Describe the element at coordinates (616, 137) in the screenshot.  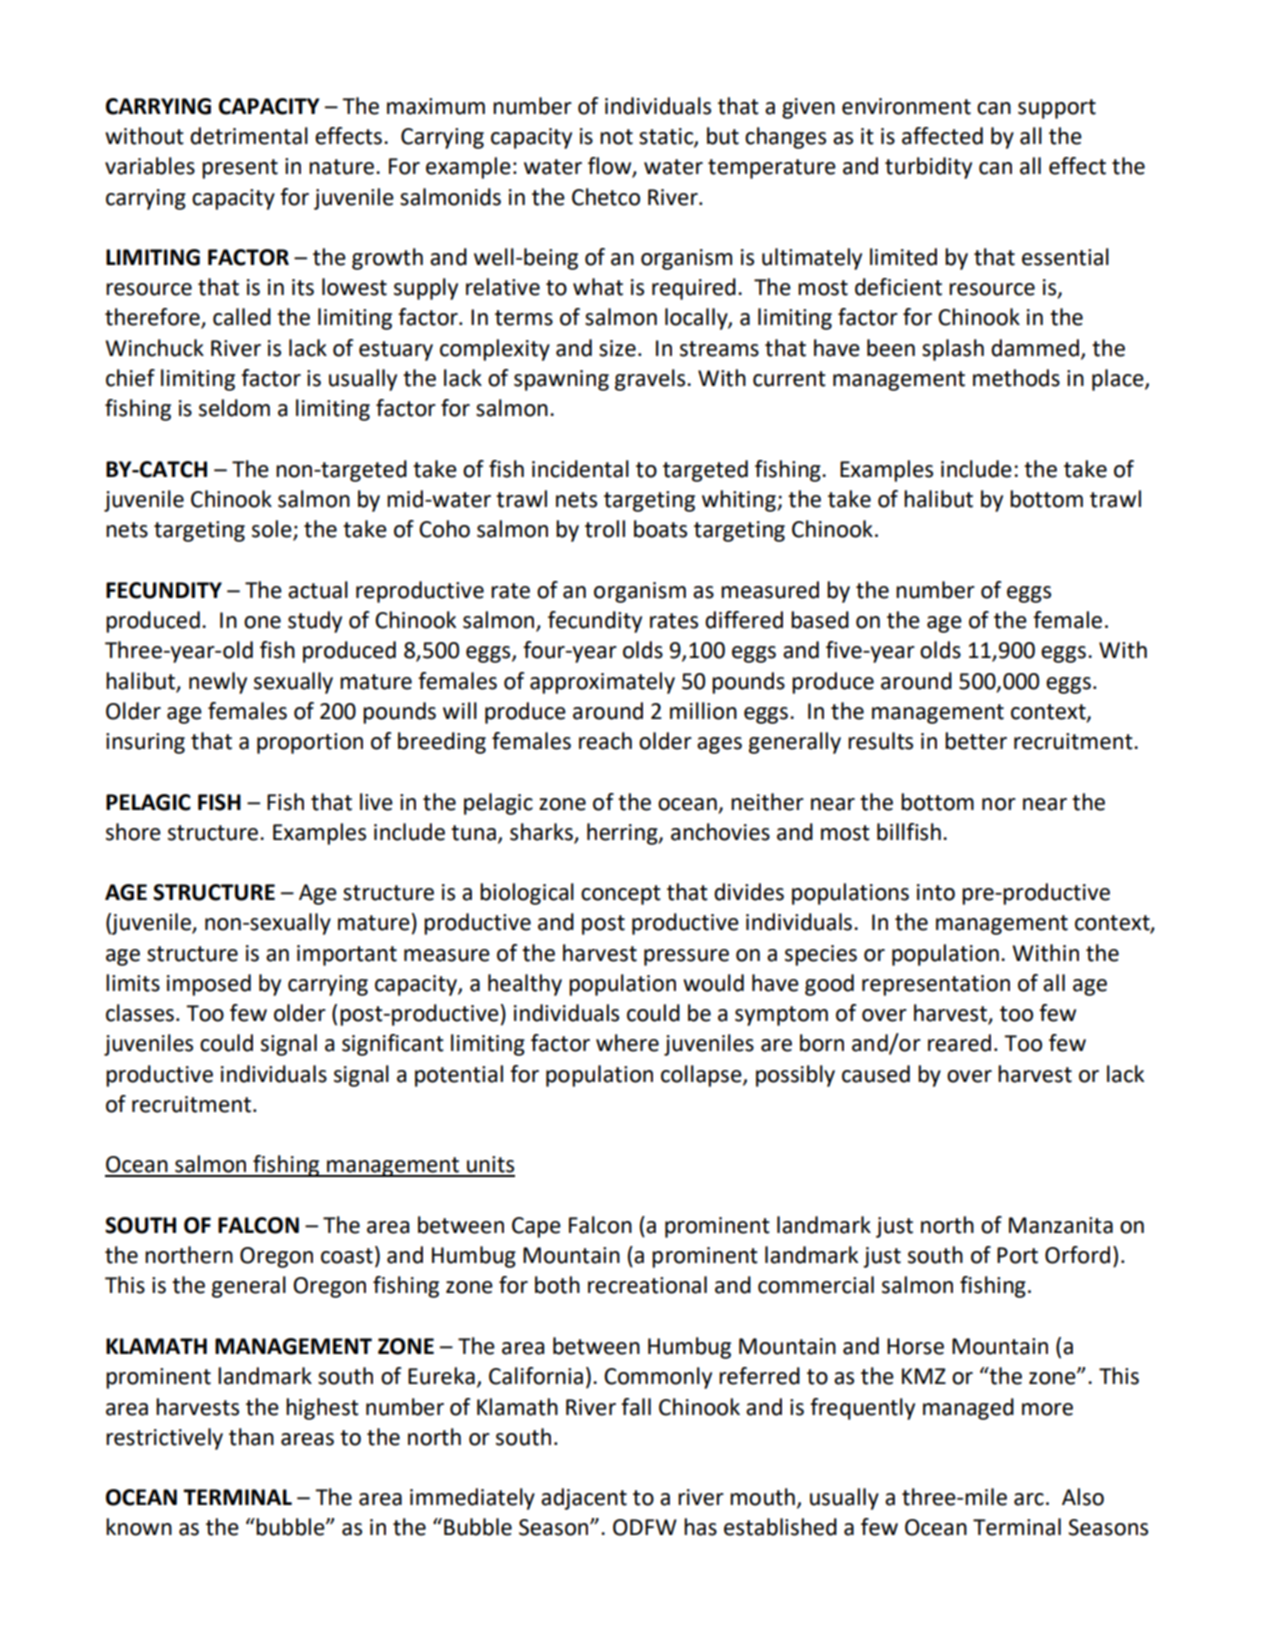
I see `not` at that location.
